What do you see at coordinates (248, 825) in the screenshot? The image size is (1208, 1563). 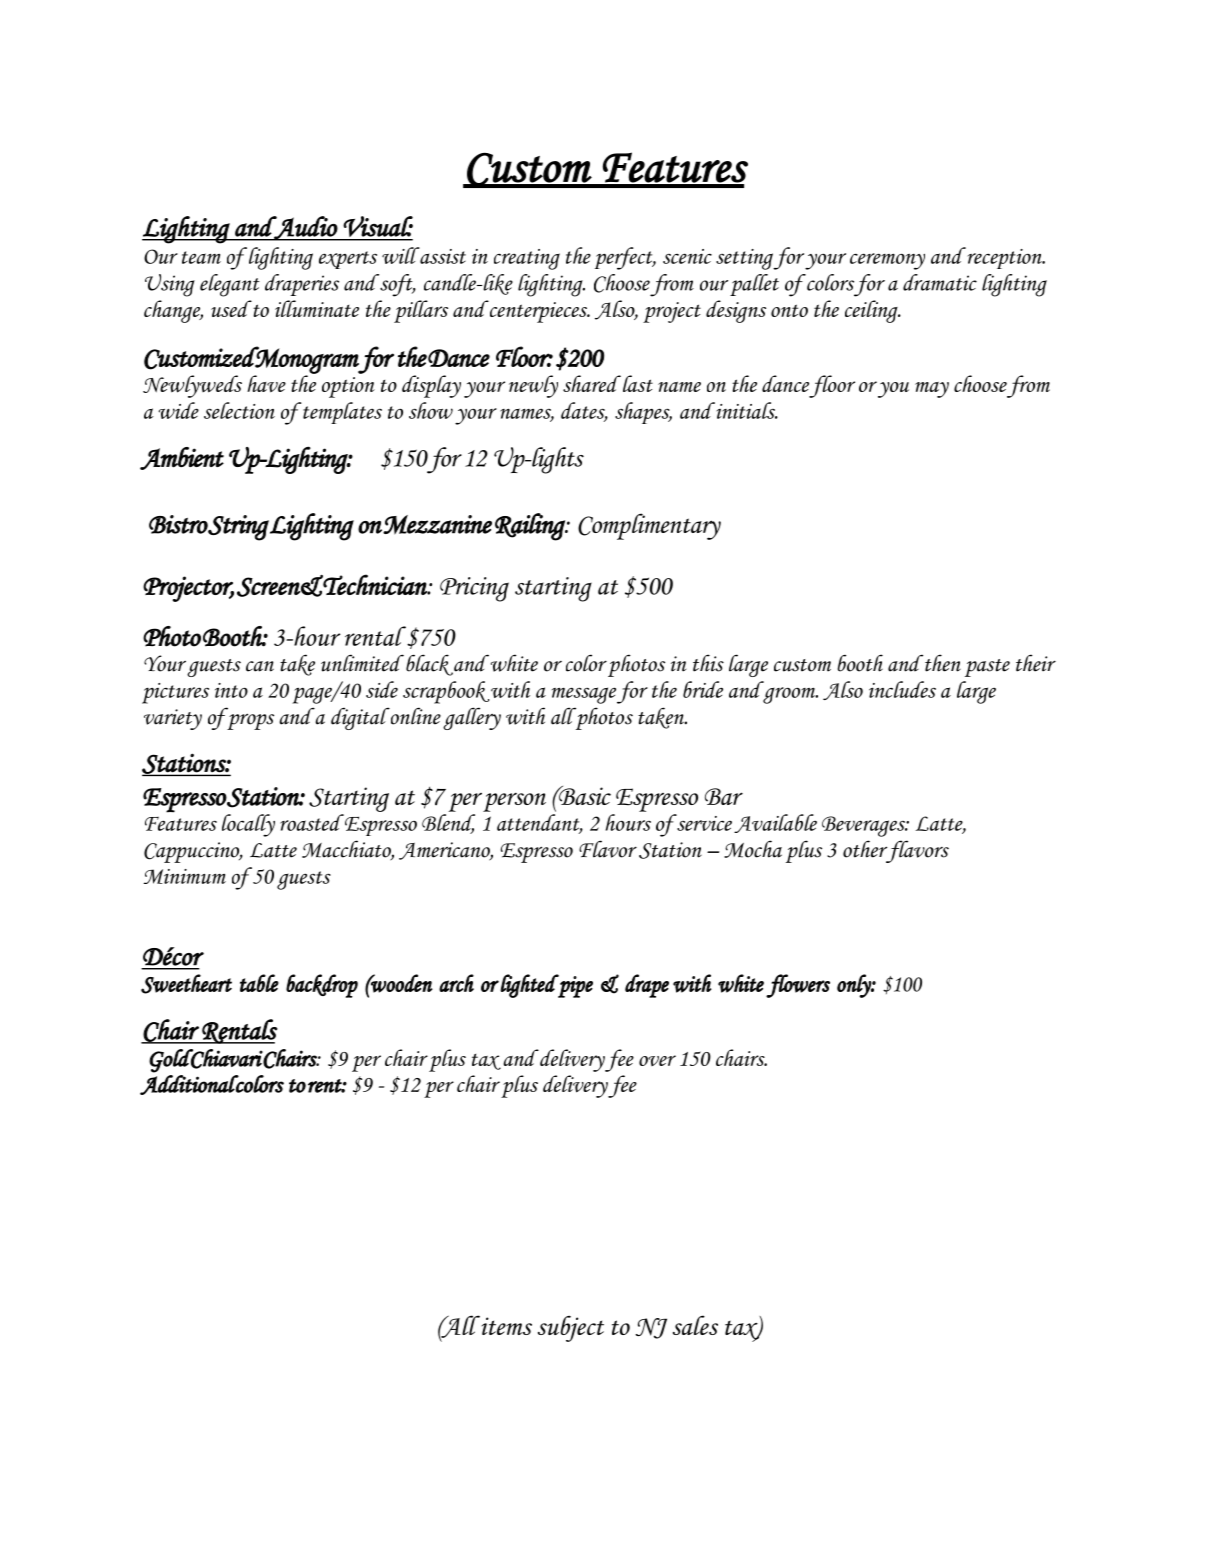 I see `locally` at bounding box center [248, 825].
